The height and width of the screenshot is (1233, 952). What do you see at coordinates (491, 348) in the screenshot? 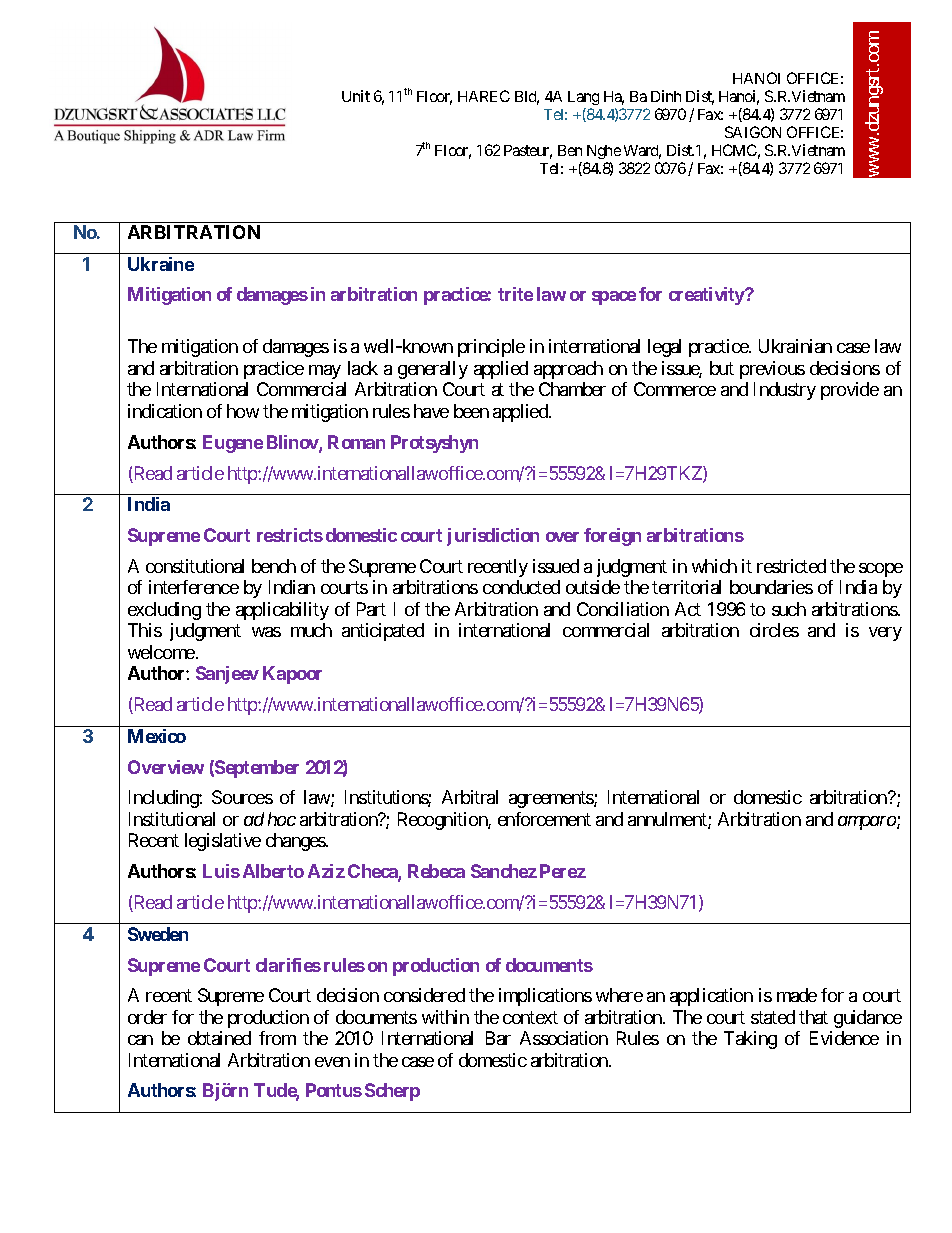
I see `principle` at bounding box center [491, 348].
